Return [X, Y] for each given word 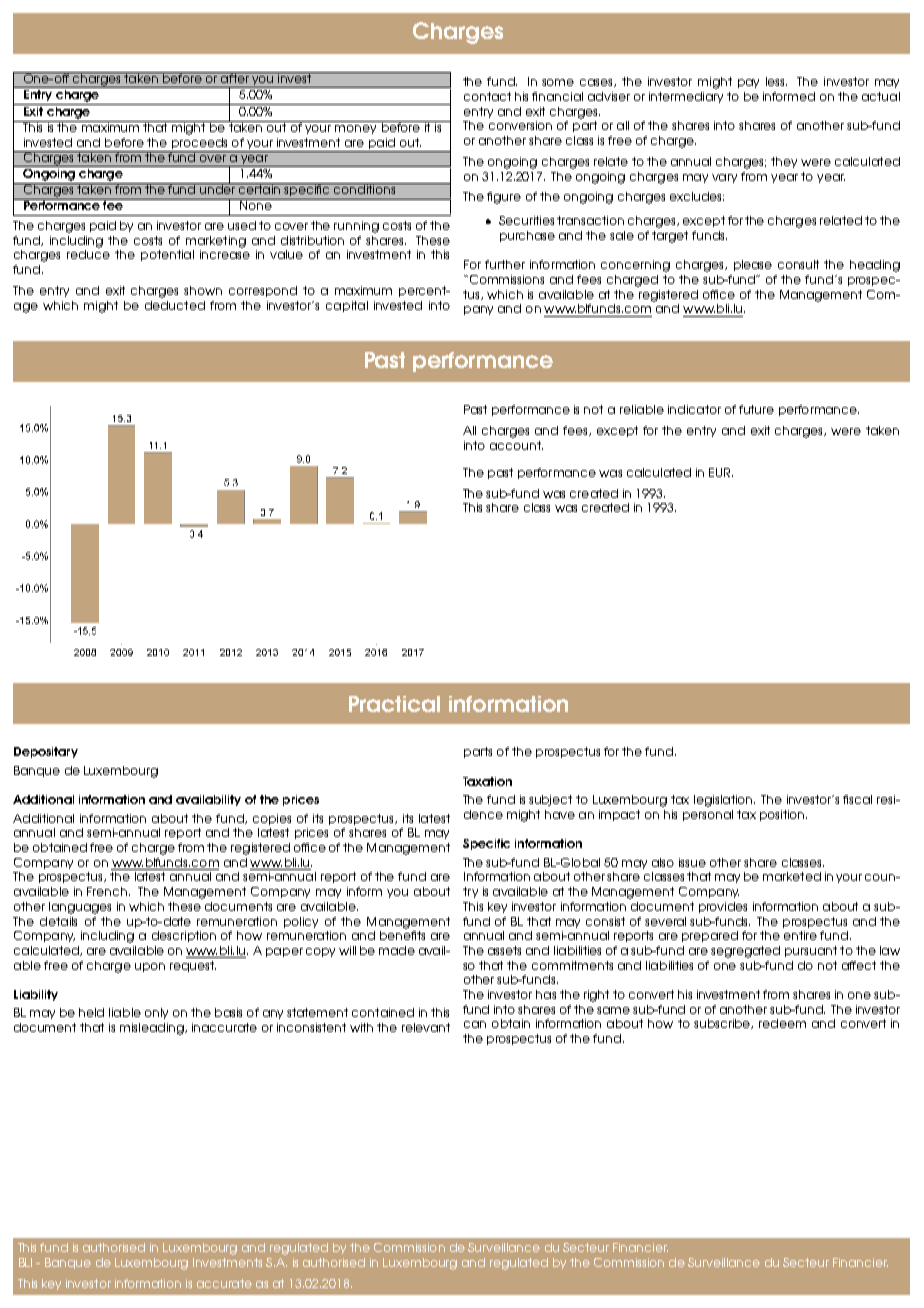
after [234, 77]
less [776, 81]
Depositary [46, 752]
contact [487, 96]
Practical [394, 704]
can [475, 1024]
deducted [175, 305]
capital [347, 306]
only [156, 1013]
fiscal [857, 799]
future [756, 409]
